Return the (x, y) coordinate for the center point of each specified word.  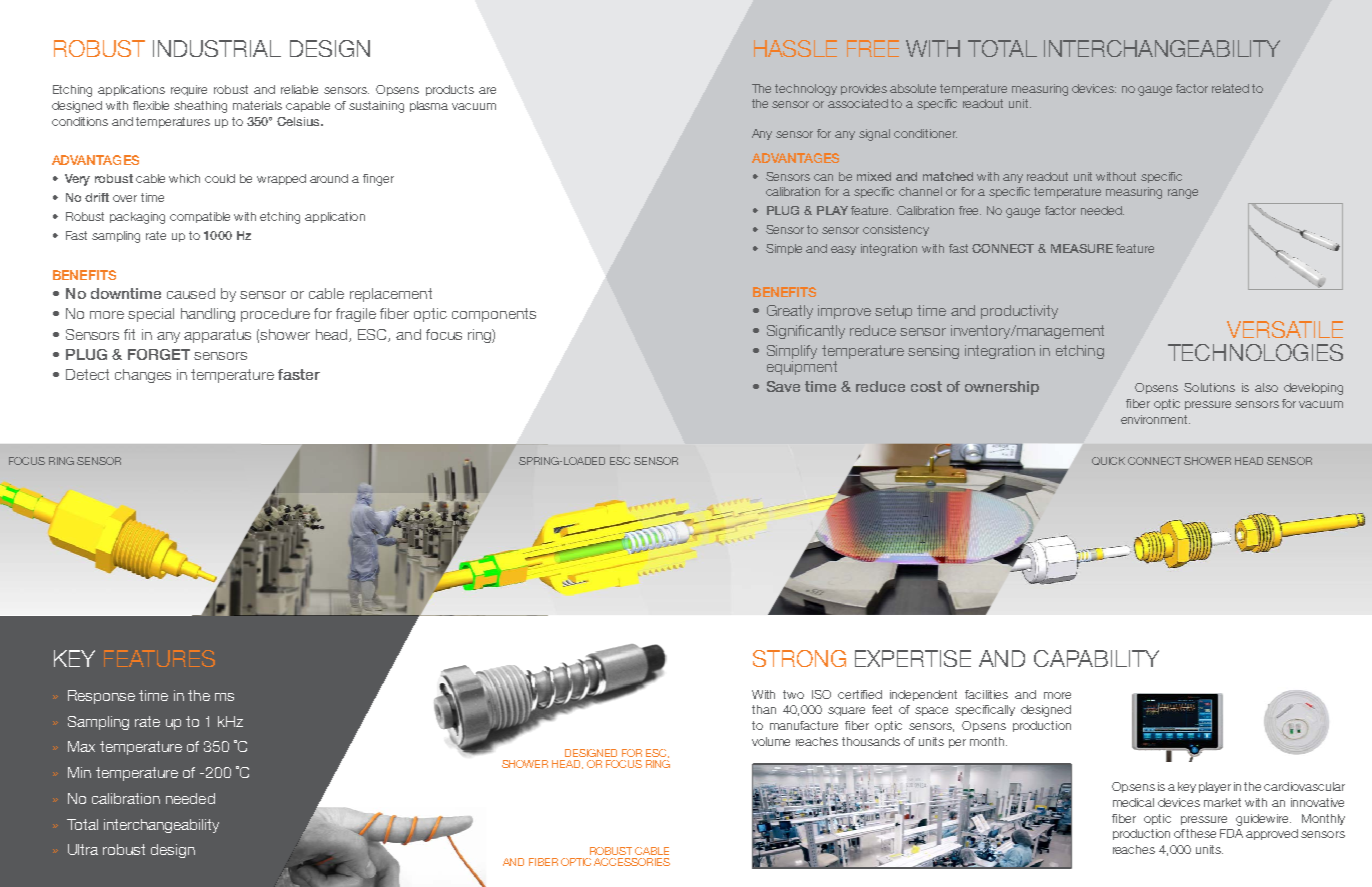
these (1201, 833)
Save (783, 386)
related (1230, 88)
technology (806, 90)
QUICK (1108, 461)
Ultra (83, 849)
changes (143, 376)
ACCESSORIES (632, 862)
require (189, 90)
